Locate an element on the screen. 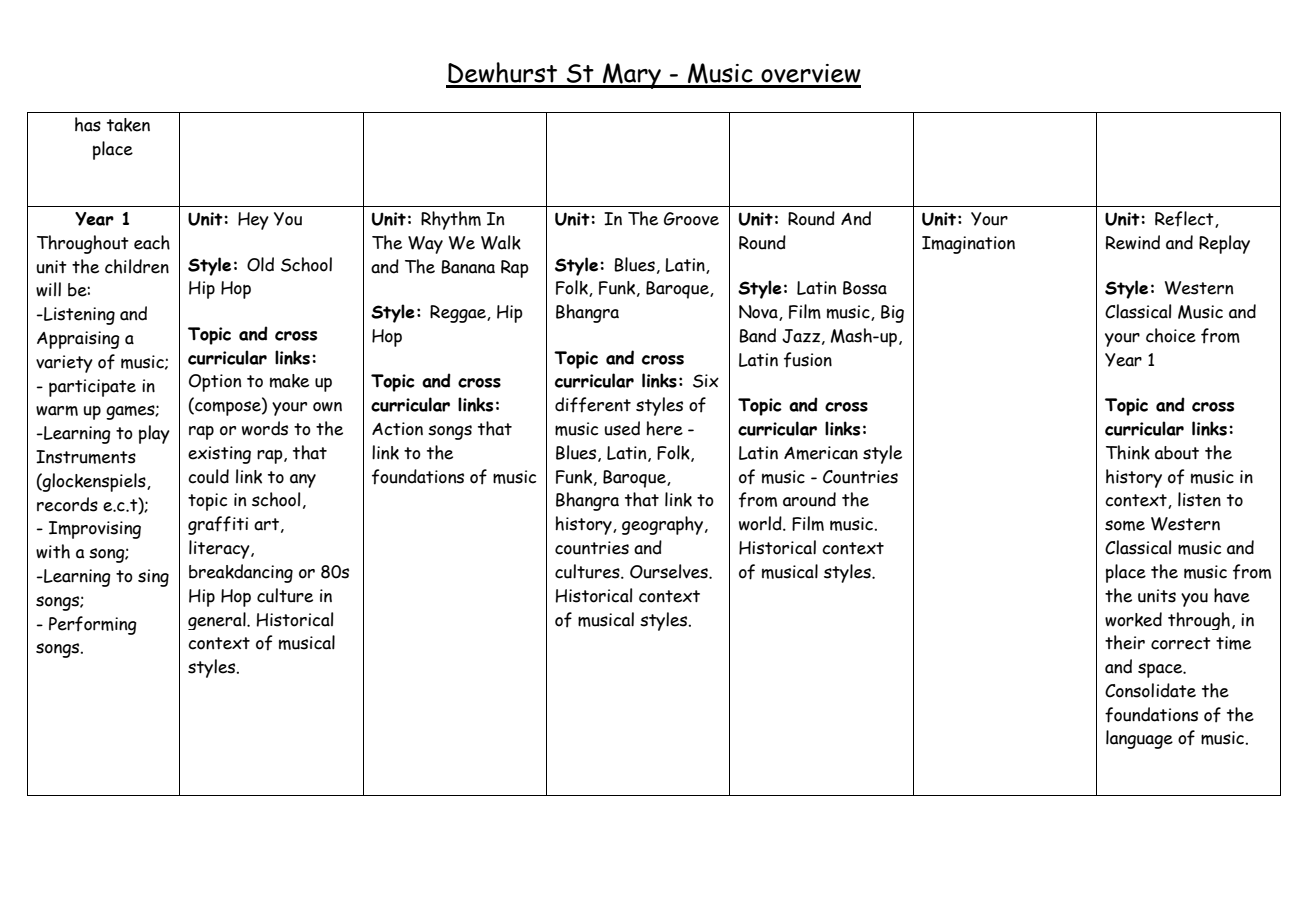 The height and width of the screenshot is (924, 1308). Reflect is located at coordinates (1185, 219).
